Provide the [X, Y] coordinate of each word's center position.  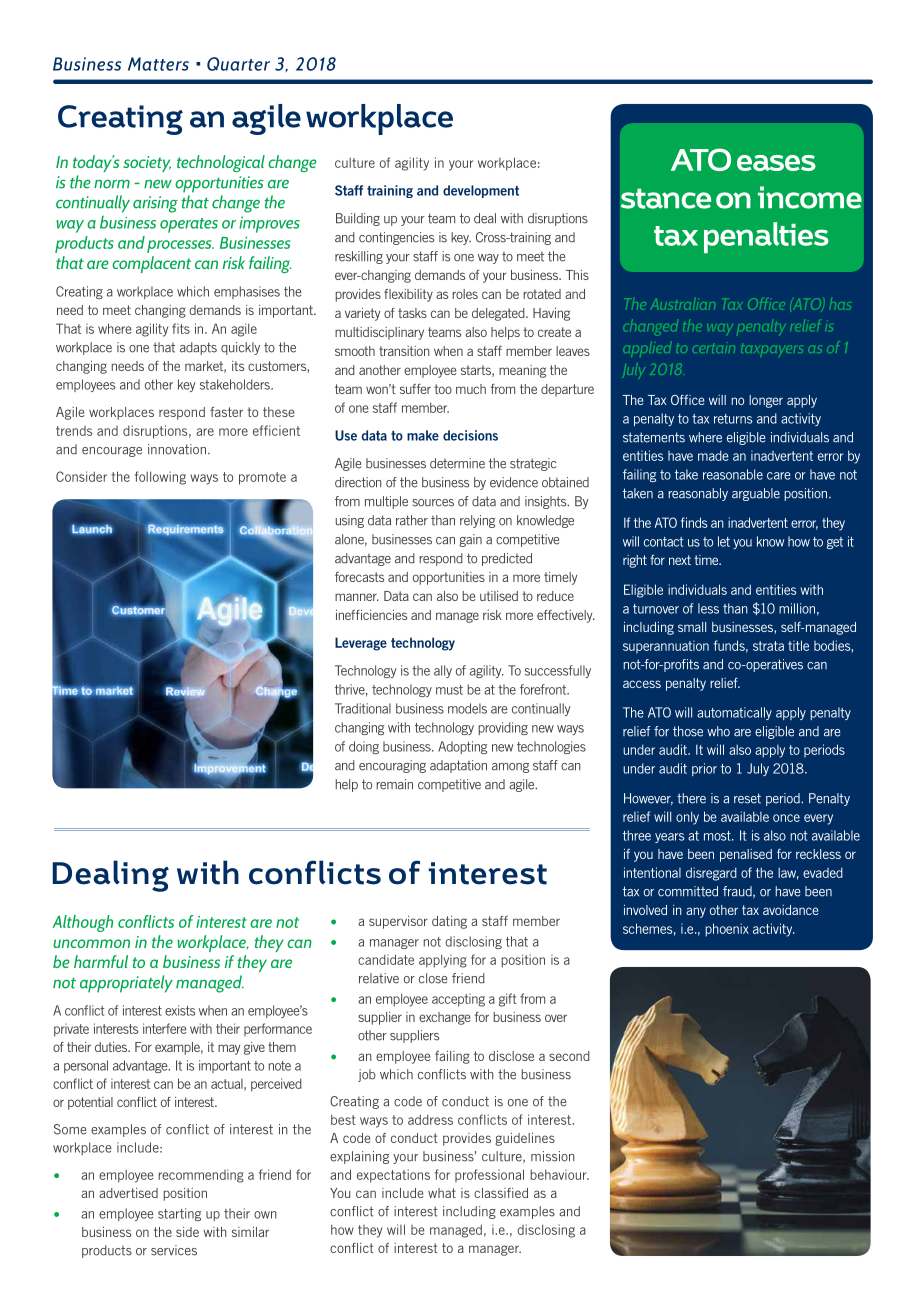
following [160, 478]
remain [394, 784]
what [442, 1193]
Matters [158, 64]
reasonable [733, 474]
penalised [746, 855]
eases [776, 163]
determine [457, 463]
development [481, 191]
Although [82, 923]
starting [179, 1214]
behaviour [559, 1174]
